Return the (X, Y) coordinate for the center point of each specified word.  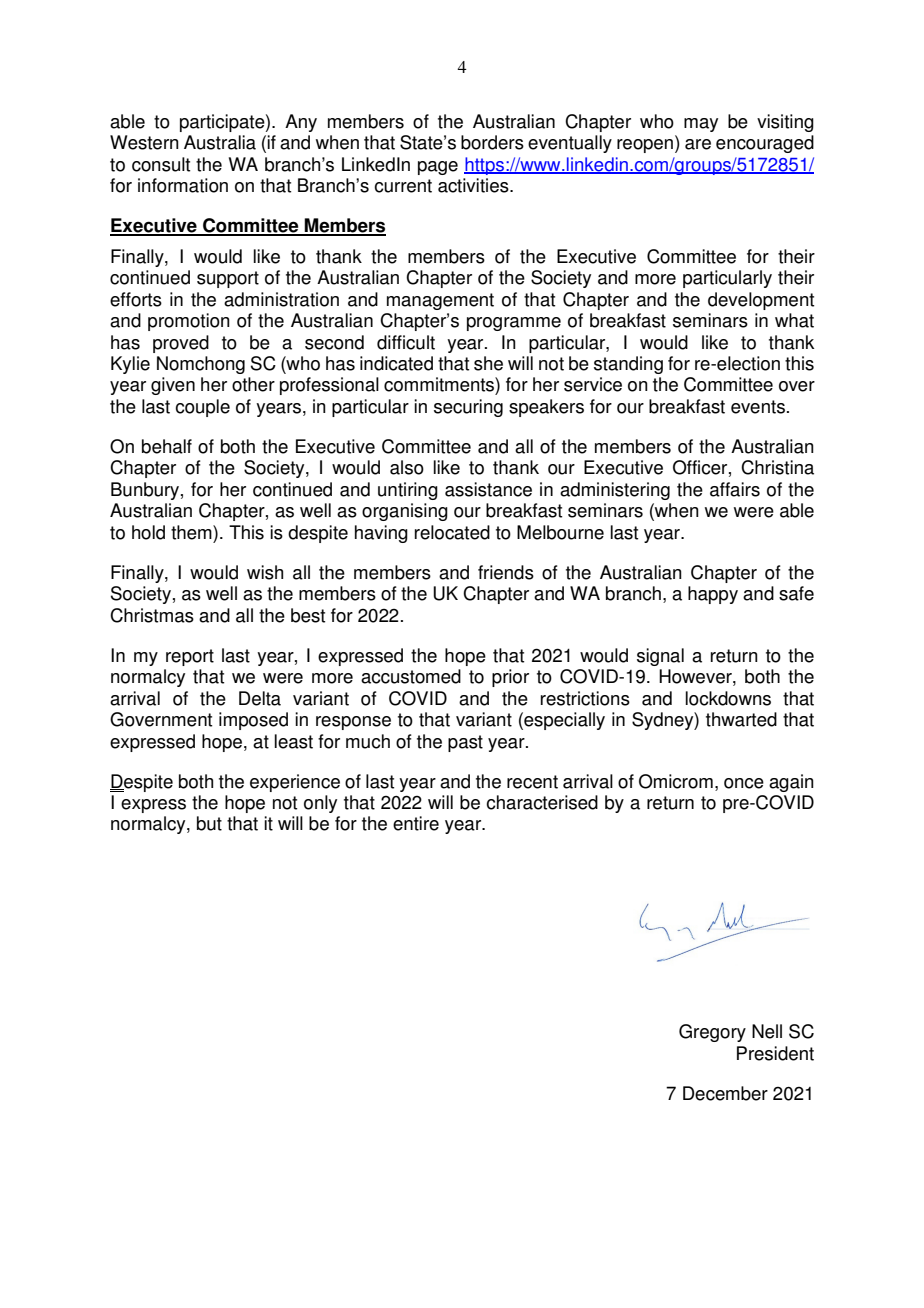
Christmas (152, 615)
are (698, 144)
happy (713, 595)
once (744, 783)
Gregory (712, 1033)
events (758, 407)
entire (416, 823)
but (209, 823)
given (173, 386)
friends (506, 572)
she (488, 363)
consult (161, 164)
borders (492, 142)
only (320, 804)
